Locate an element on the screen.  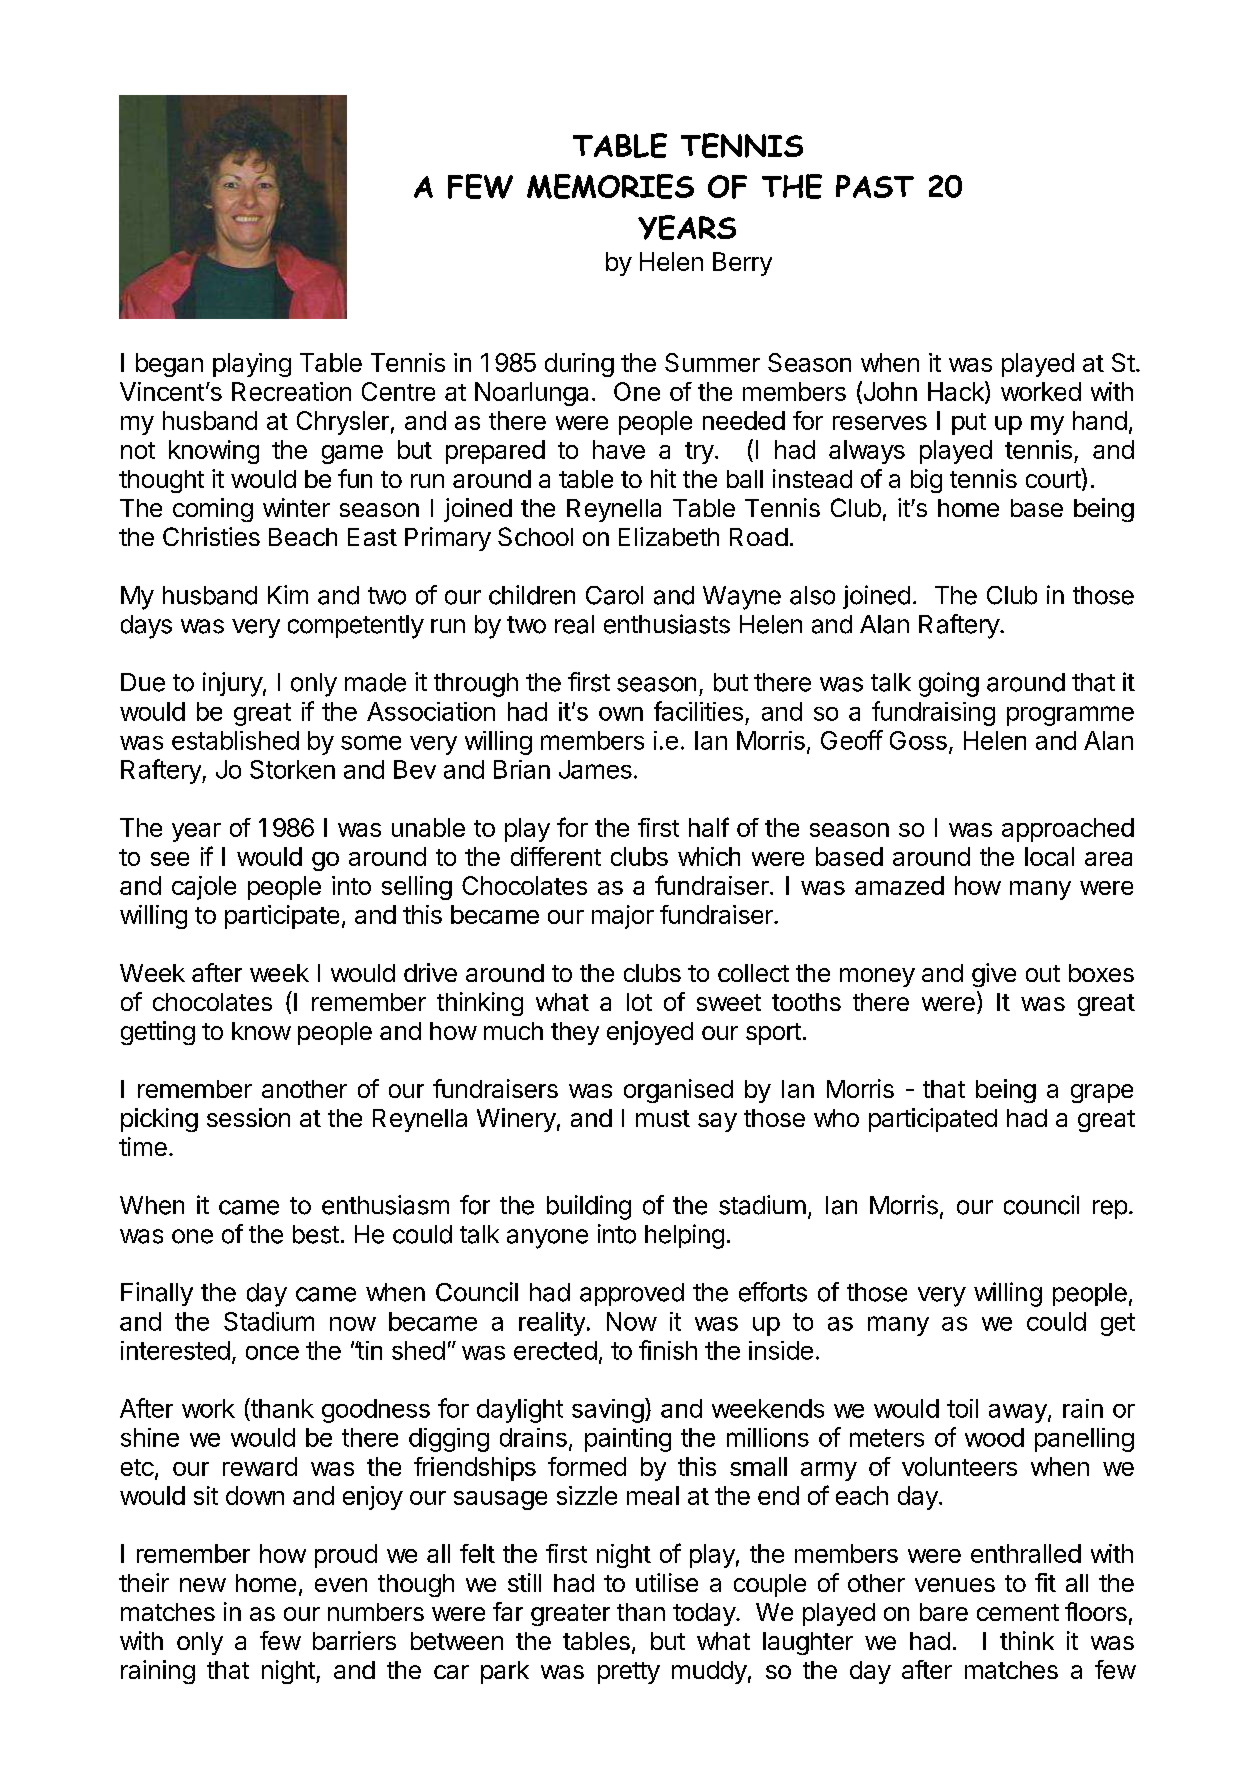
began is located at coordinates (169, 365).
